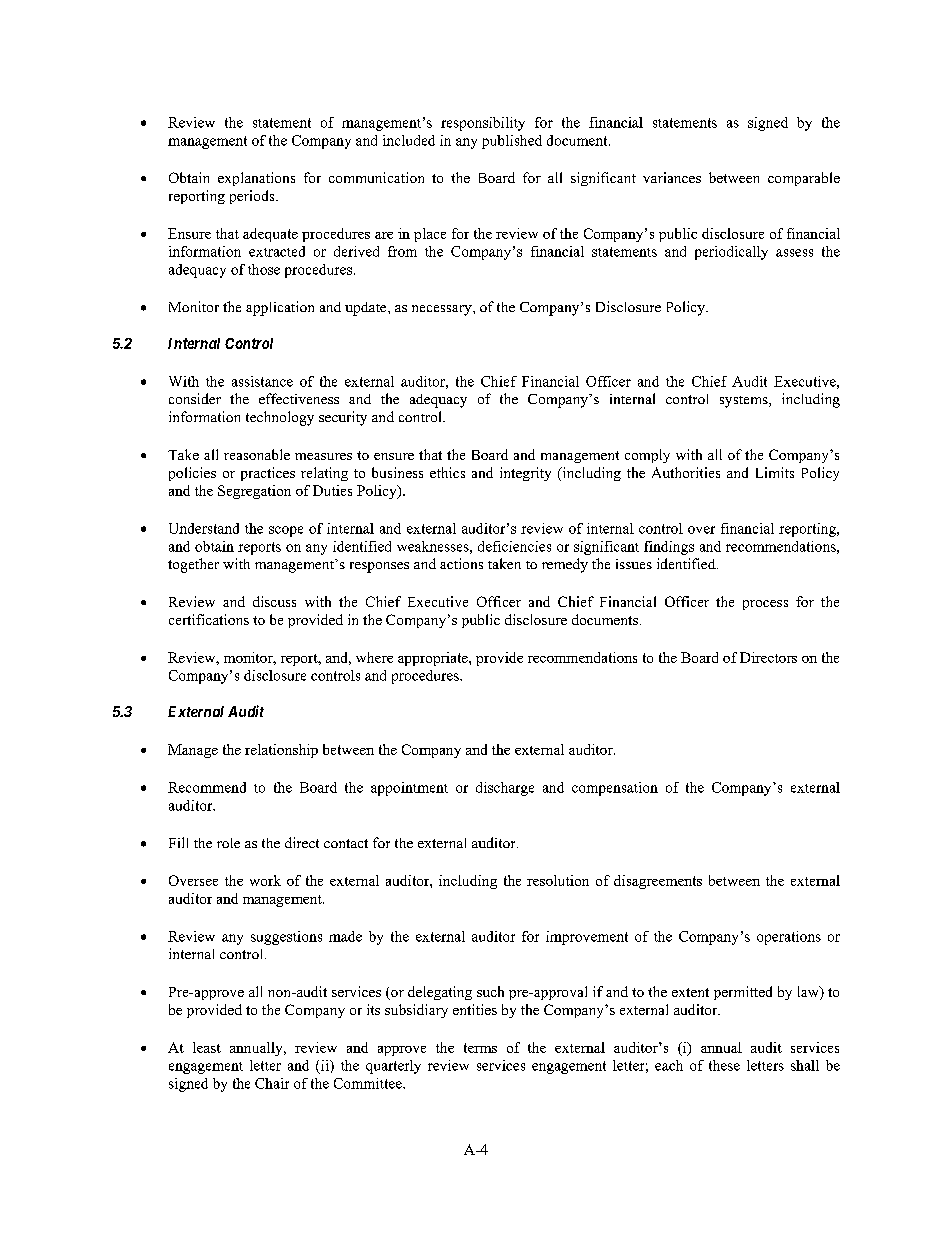 The width and height of the document is (952, 1233). Describe the element at coordinates (775, 472) in the document. I see `Limits` at that location.
